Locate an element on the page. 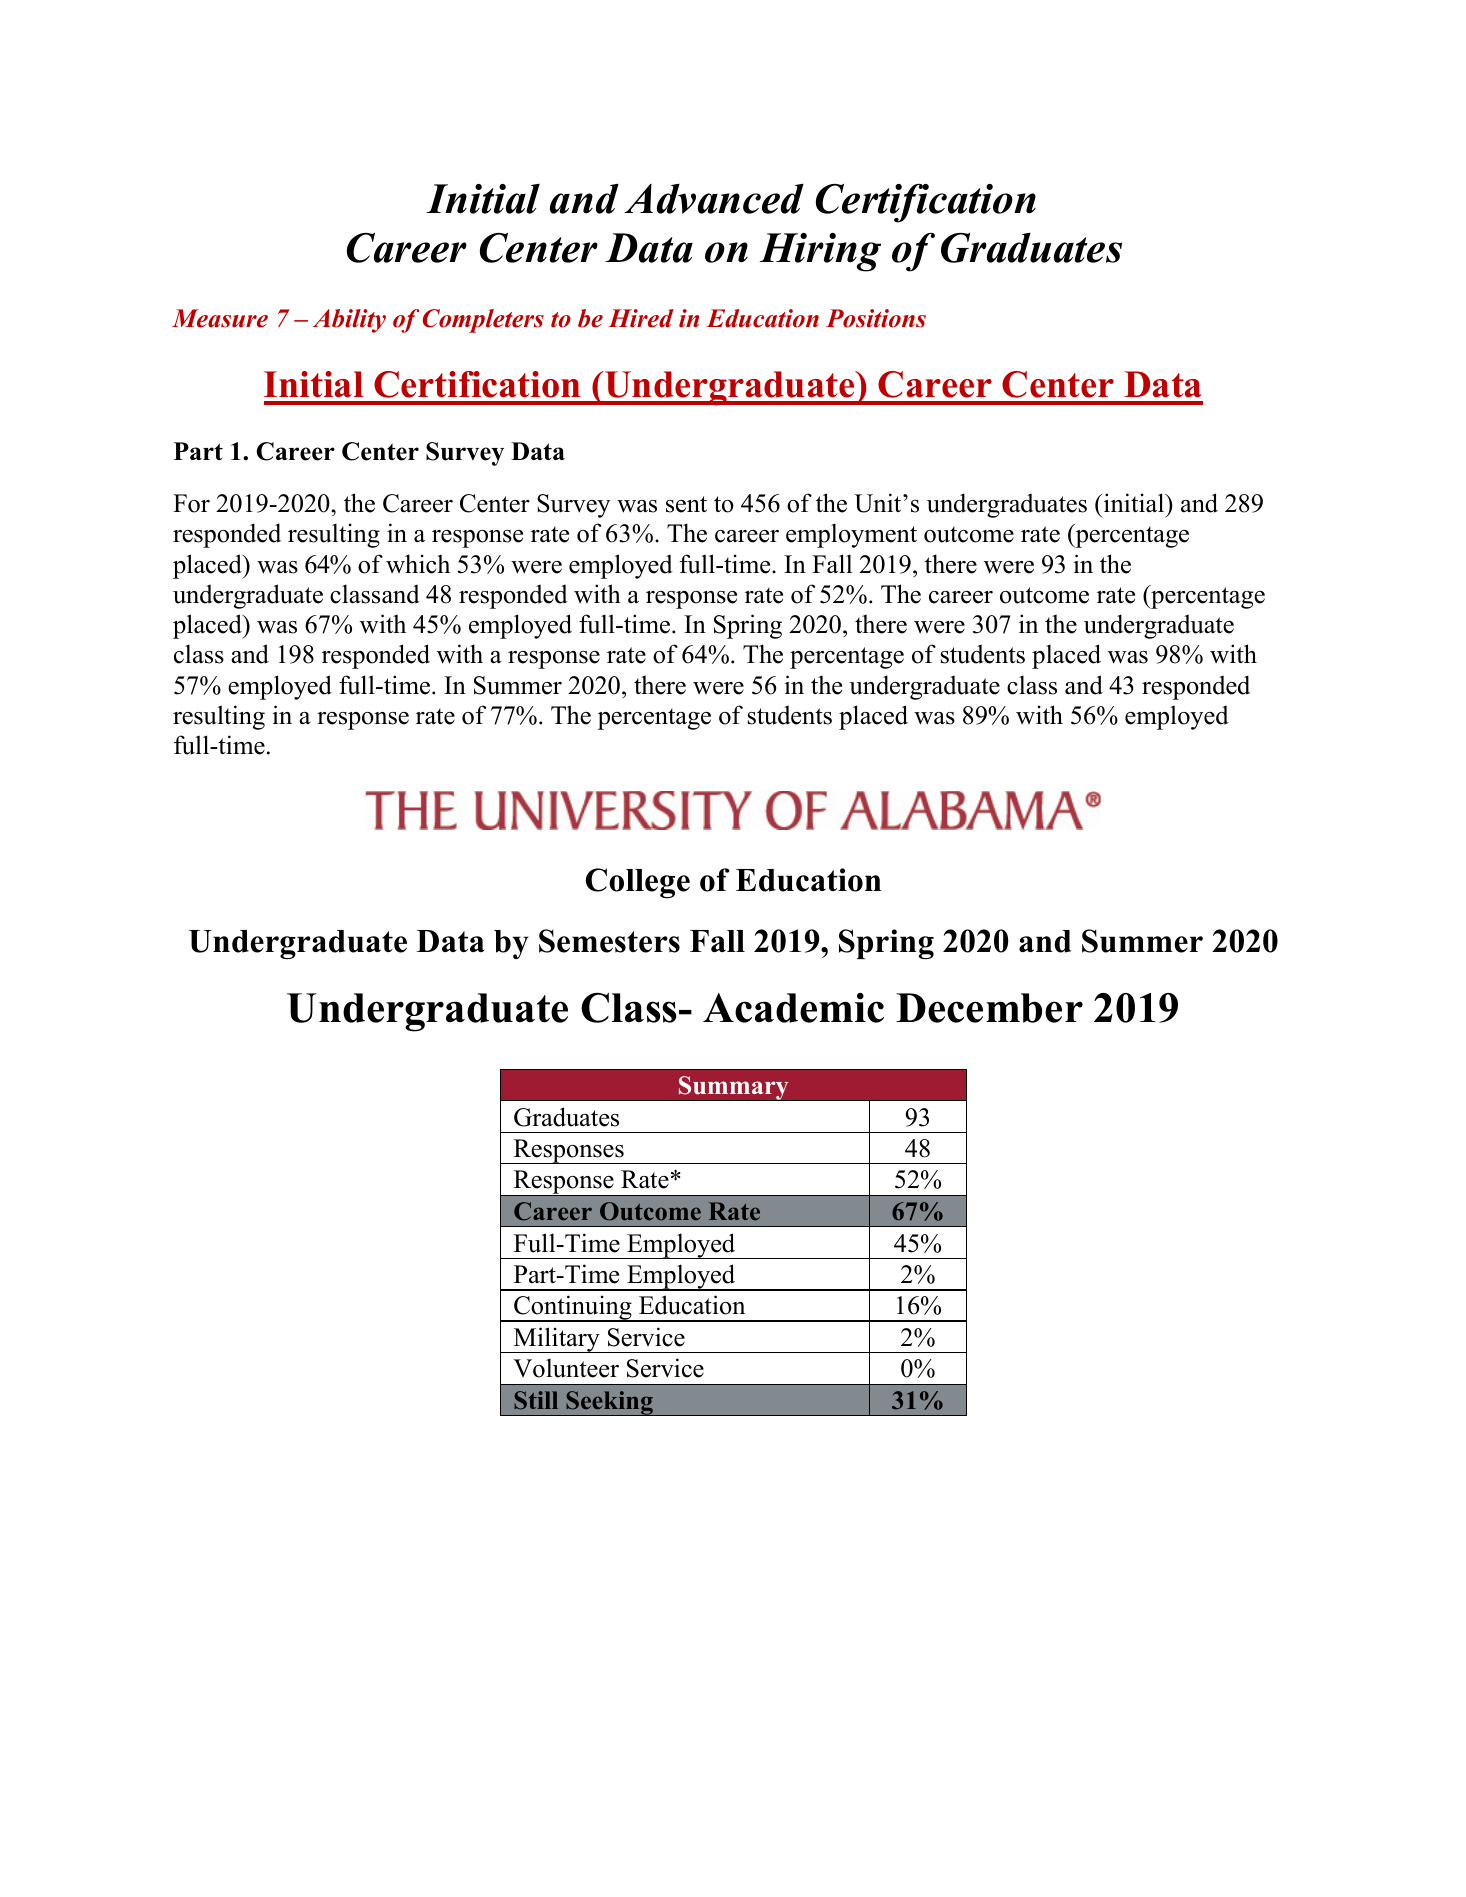  Hiring is located at coordinates (820, 252).
